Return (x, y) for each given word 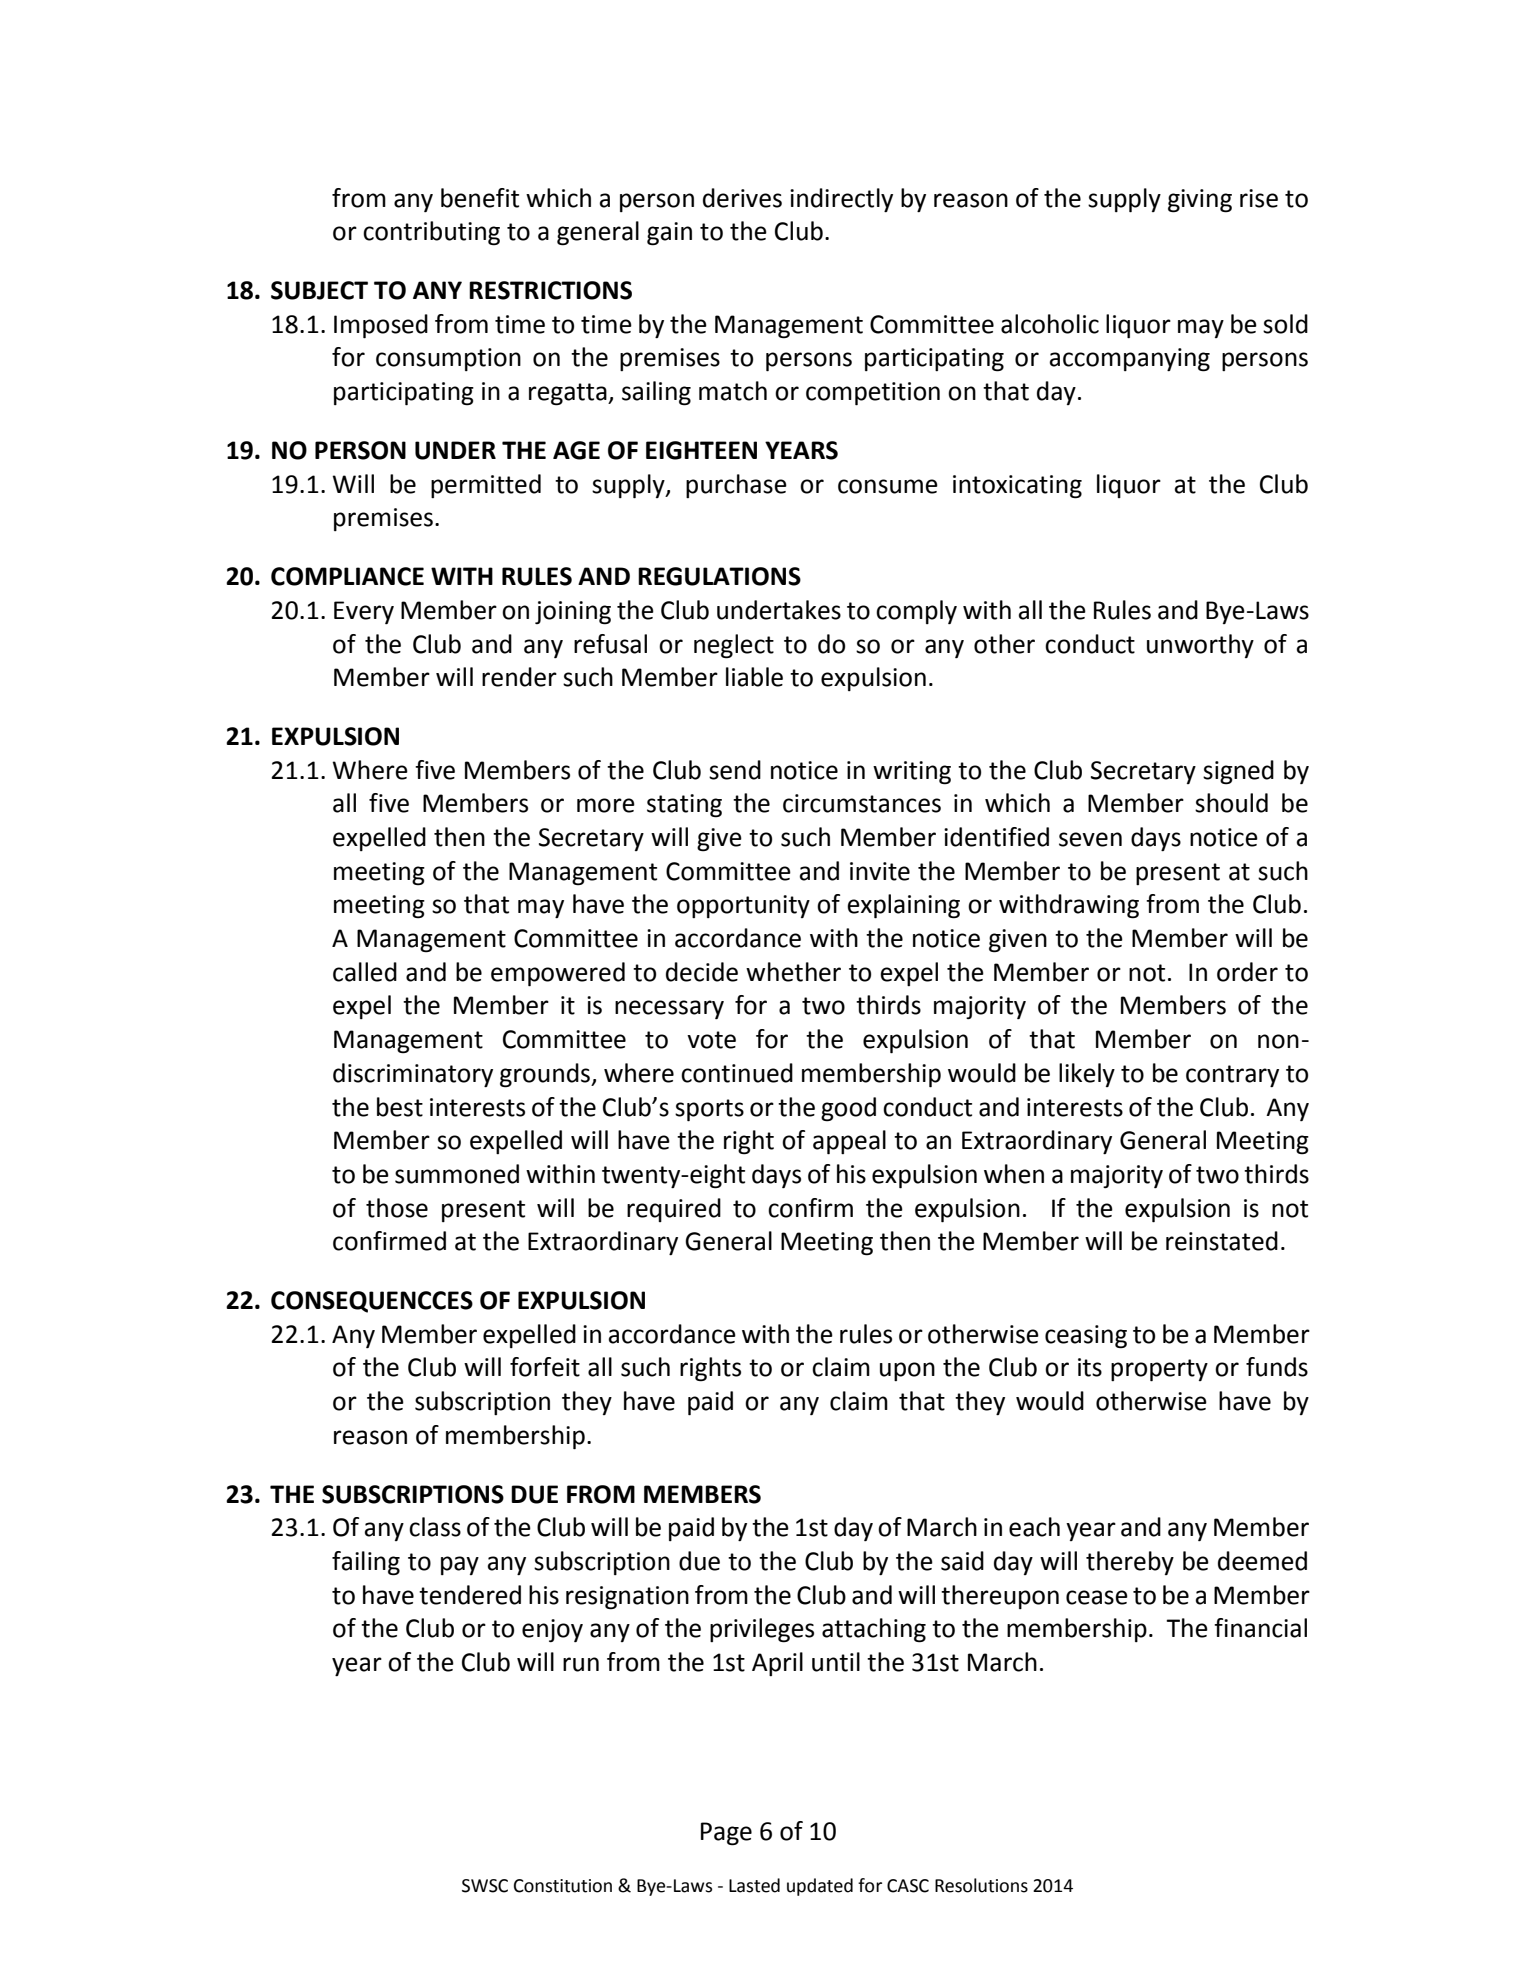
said (962, 1561)
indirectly (841, 200)
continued (737, 1073)
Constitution (563, 1886)
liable (754, 677)
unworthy (1200, 646)
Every (364, 612)
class (435, 1527)
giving (1200, 201)
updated (820, 1887)
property (1159, 1370)
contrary (1232, 1076)
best (400, 1107)
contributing (431, 233)
